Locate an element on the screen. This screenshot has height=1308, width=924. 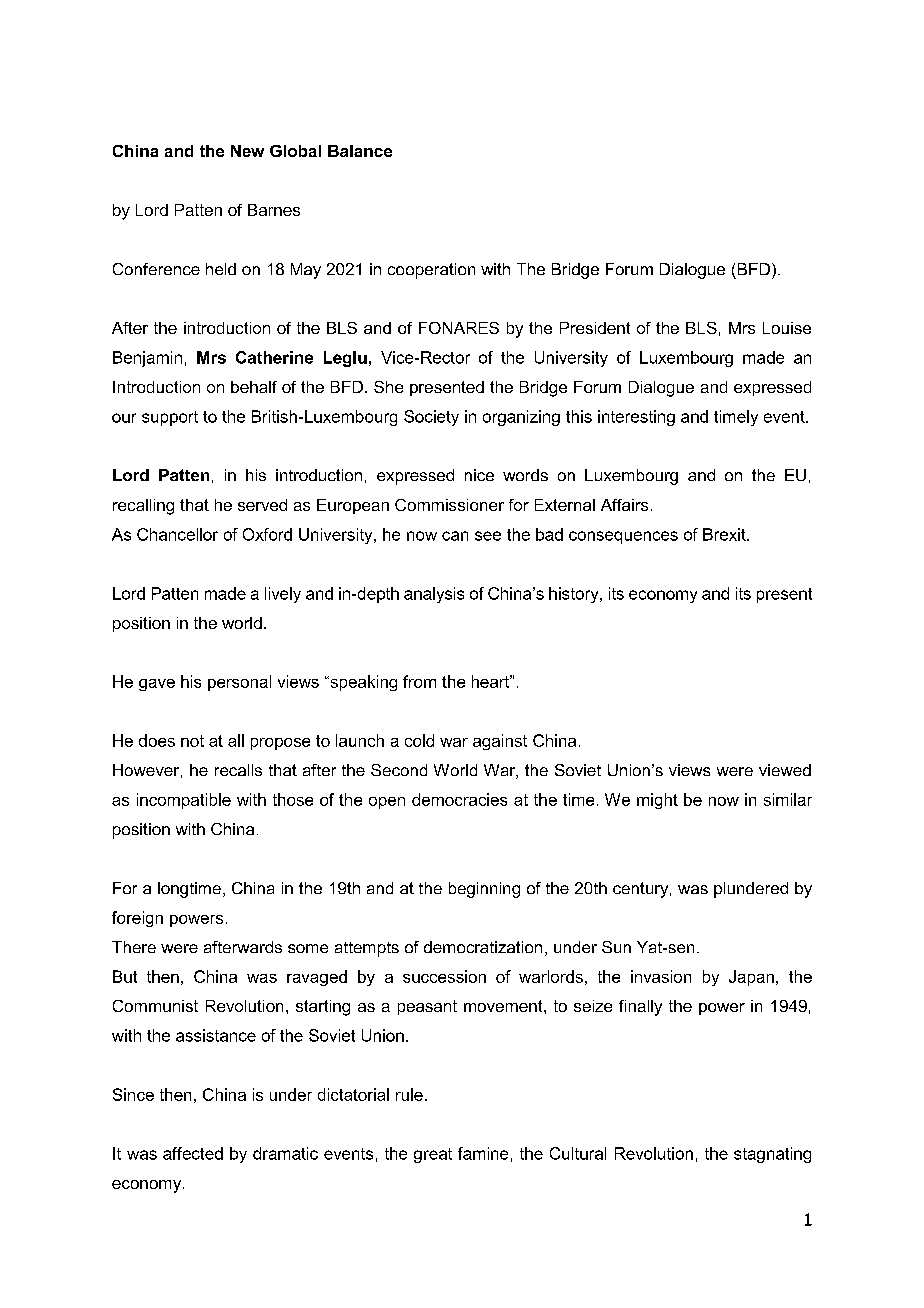
foreign is located at coordinates (137, 919).
